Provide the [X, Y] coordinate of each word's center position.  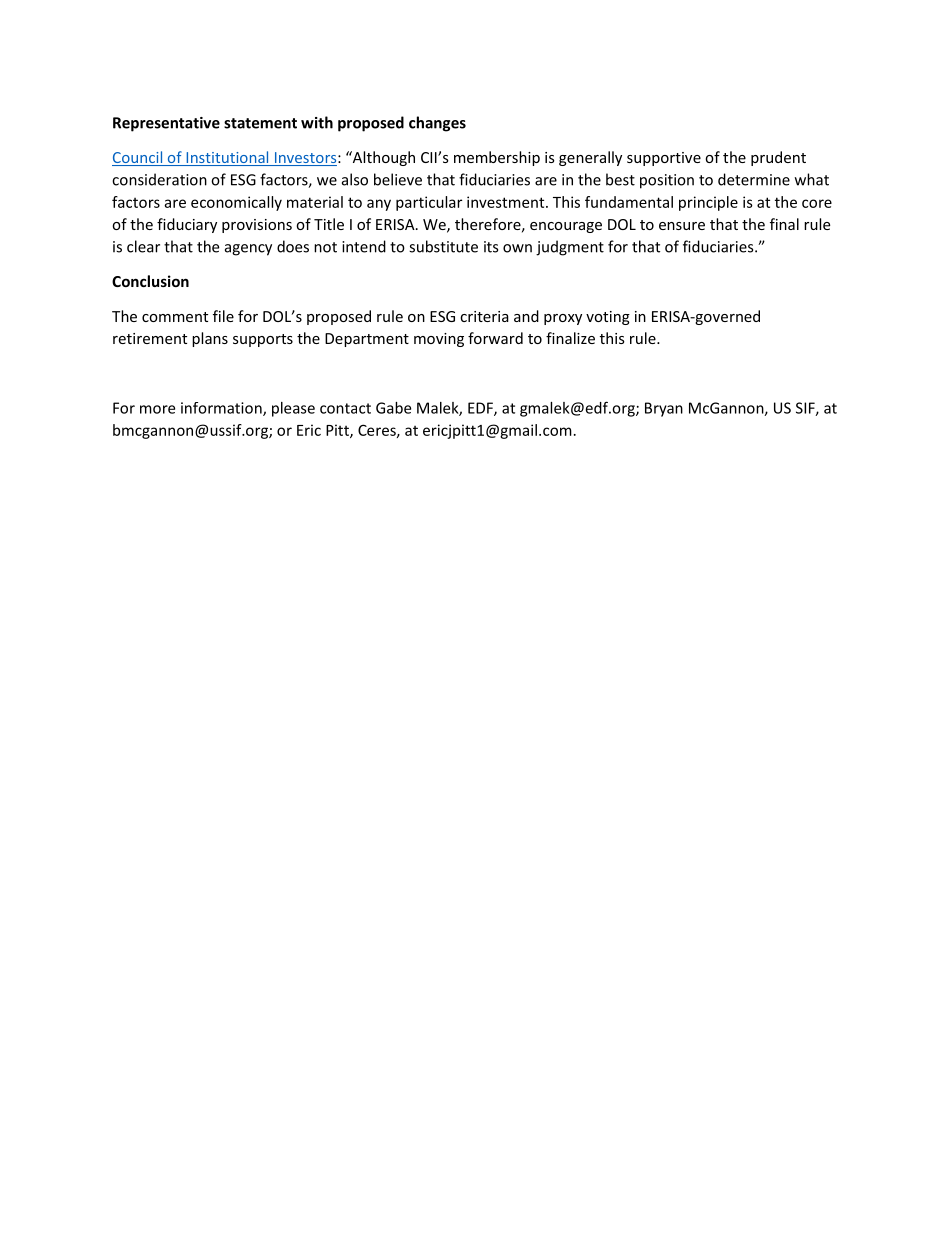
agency [248, 250]
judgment [570, 248]
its [491, 247]
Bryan [664, 409]
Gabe [393, 408]
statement [260, 123]
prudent [778, 158]
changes [437, 124]
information [222, 409]
